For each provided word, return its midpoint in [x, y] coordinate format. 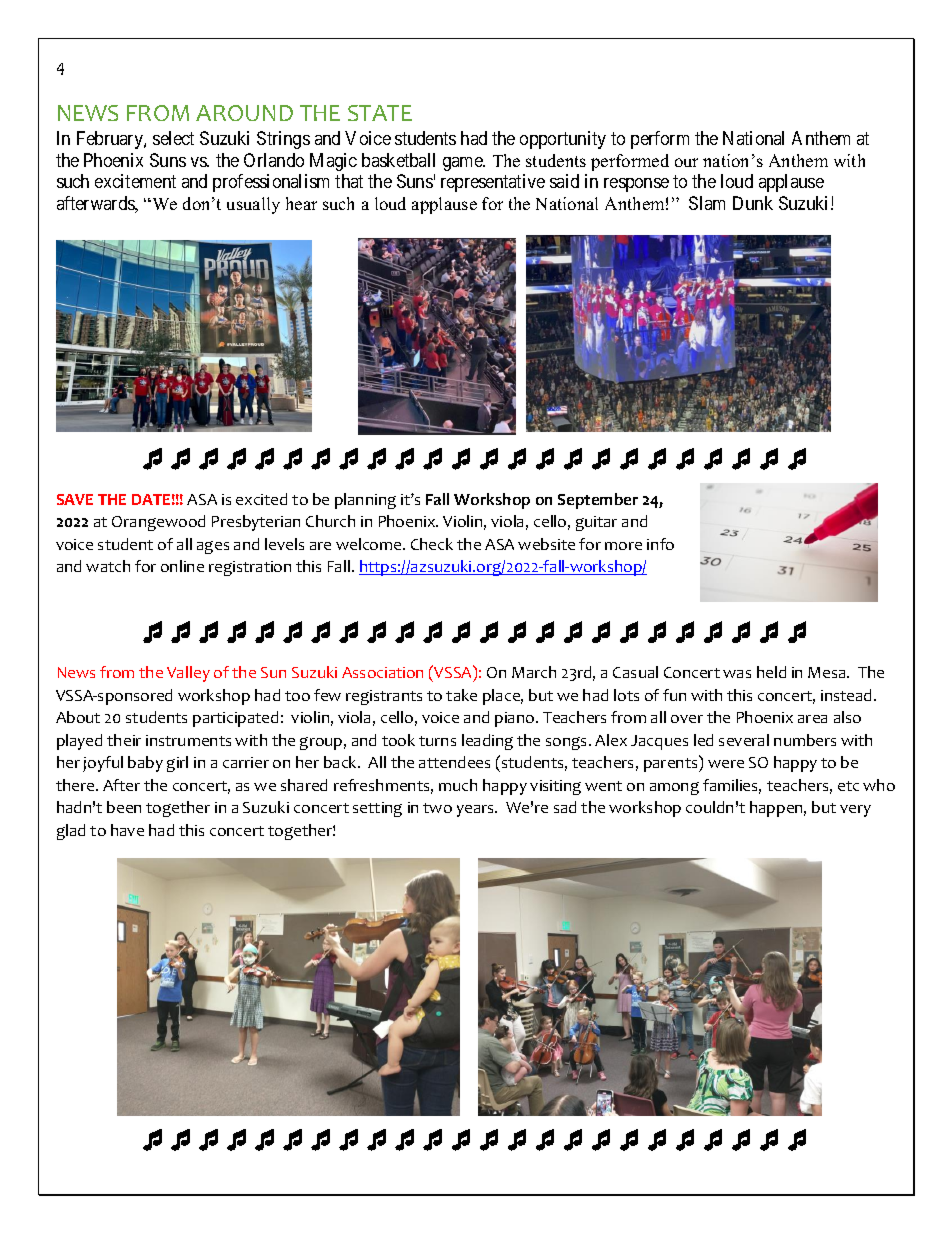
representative [493, 183]
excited [261, 499]
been [124, 807]
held [771, 672]
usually [253, 205]
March [534, 672]
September [598, 501]
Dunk [753, 203]
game [464, 164]
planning [365, 501]
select [173, 138]
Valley [188, 674]
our [686, 162]
